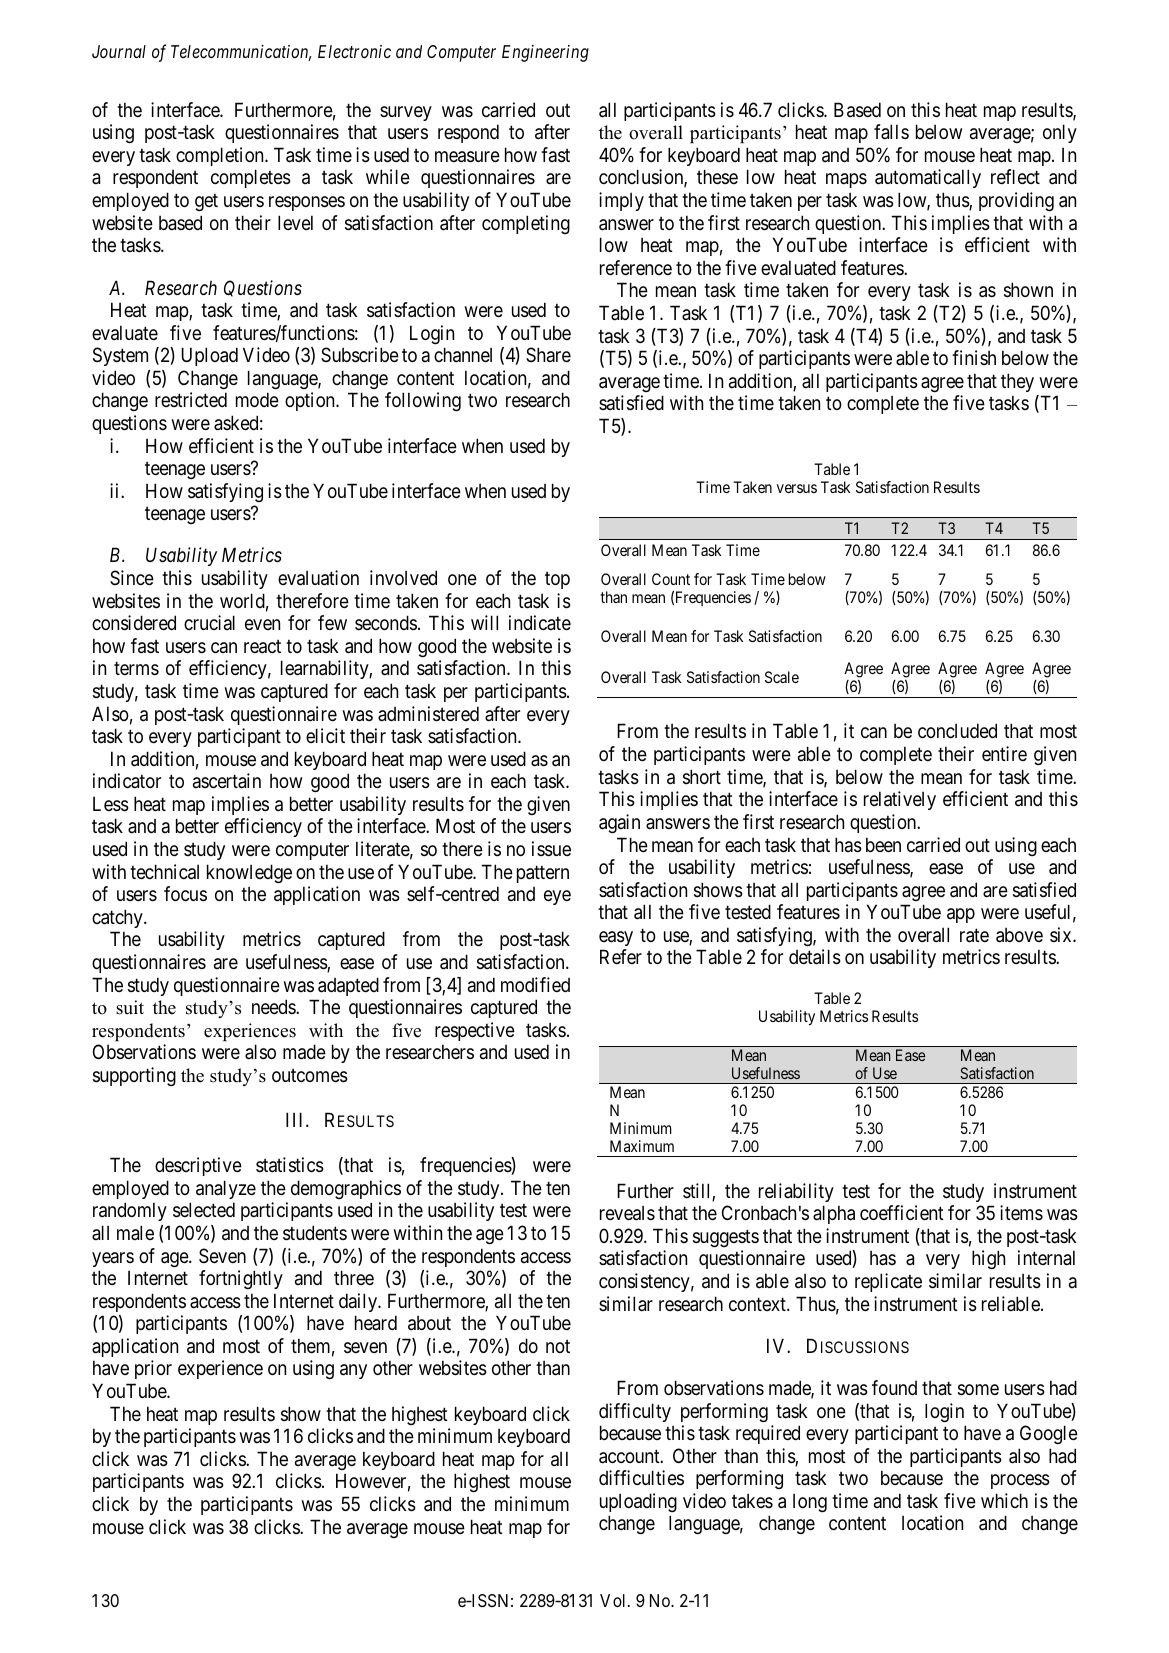 Image resolution: width=1169 pixels, height=1653 pixels. I want to click on prior, so click(153, 1369).
